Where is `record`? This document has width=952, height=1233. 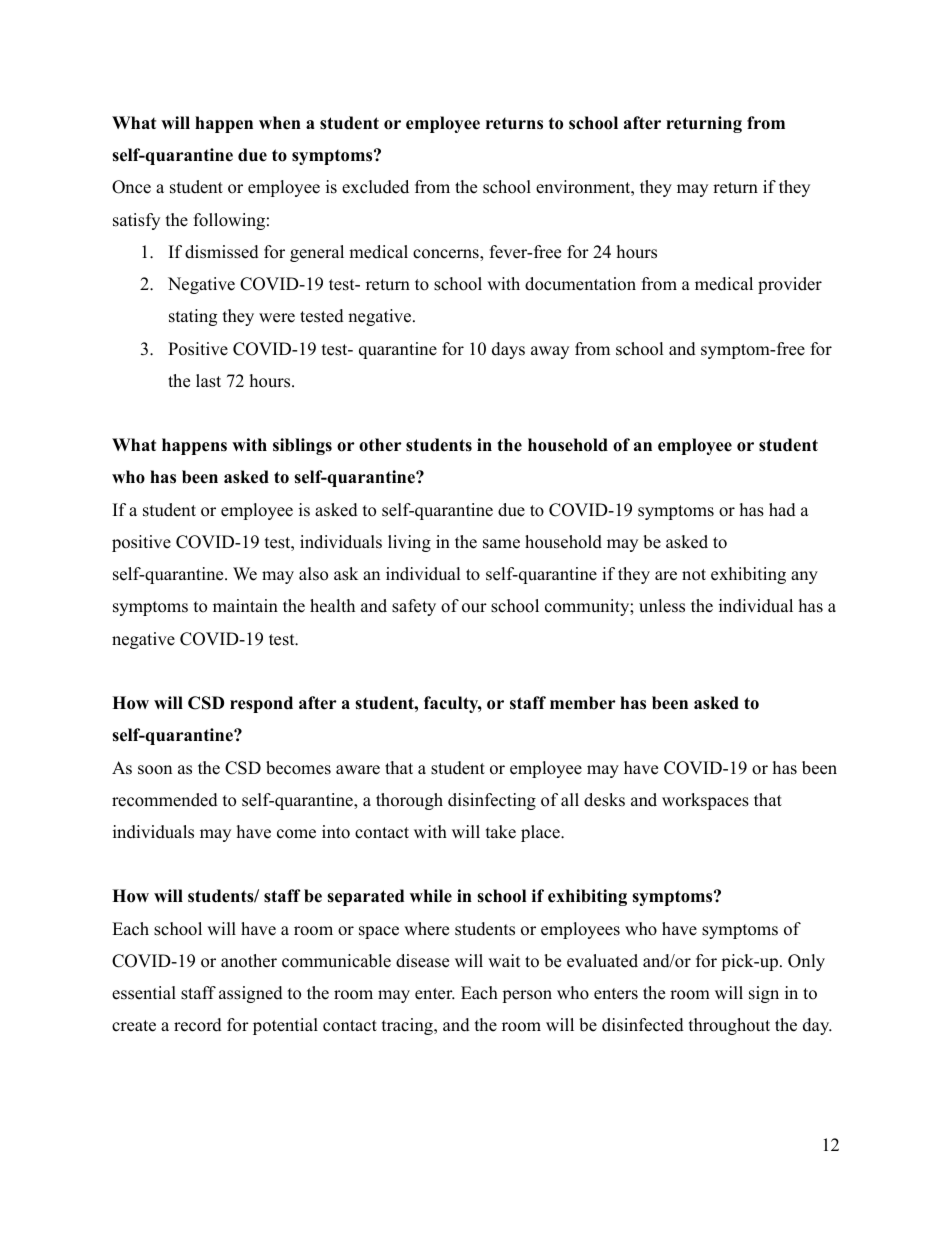 record is located at coordinates (198, 1025).
